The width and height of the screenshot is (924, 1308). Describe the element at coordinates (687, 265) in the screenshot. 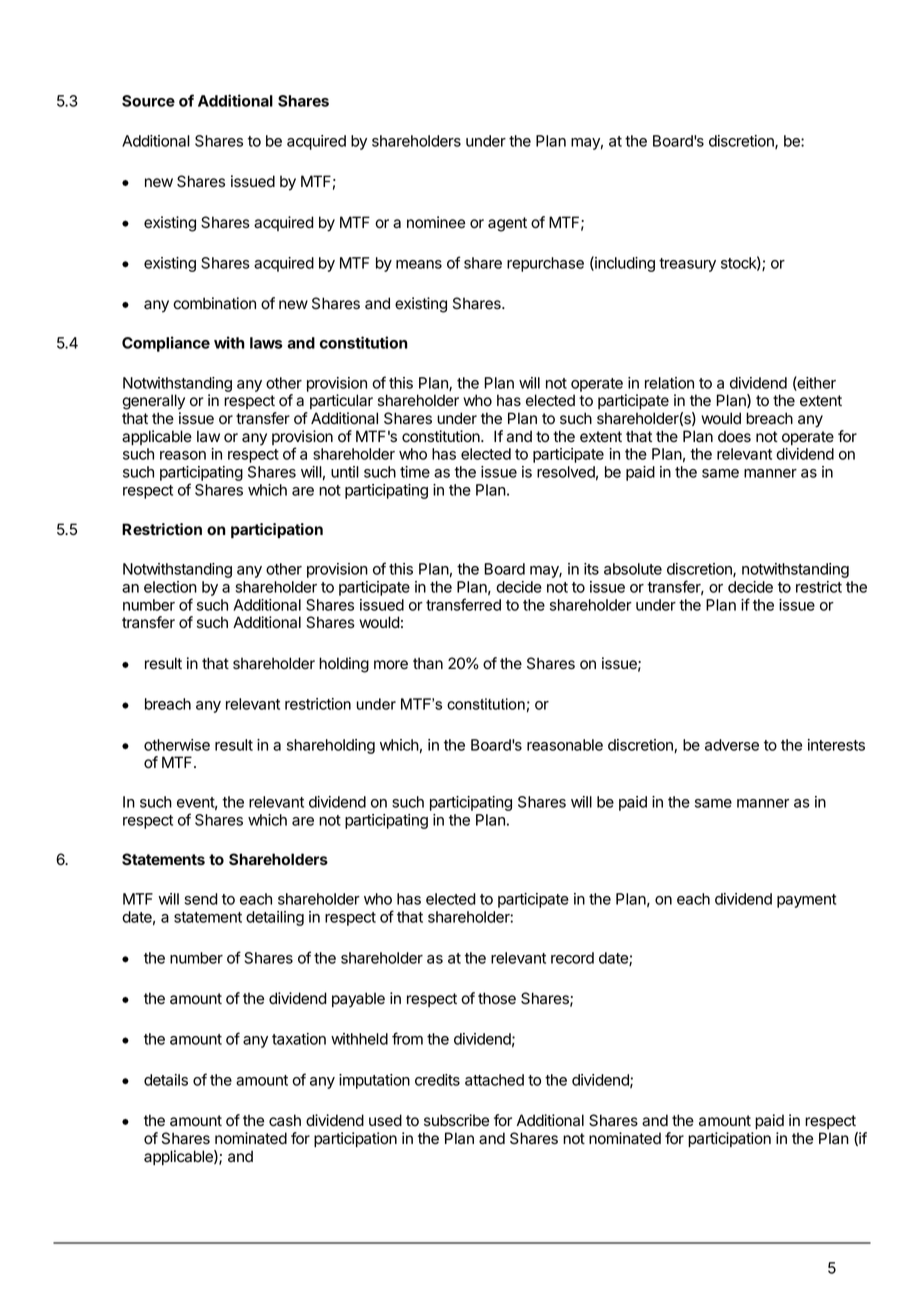

I see `treasury` at that location.
